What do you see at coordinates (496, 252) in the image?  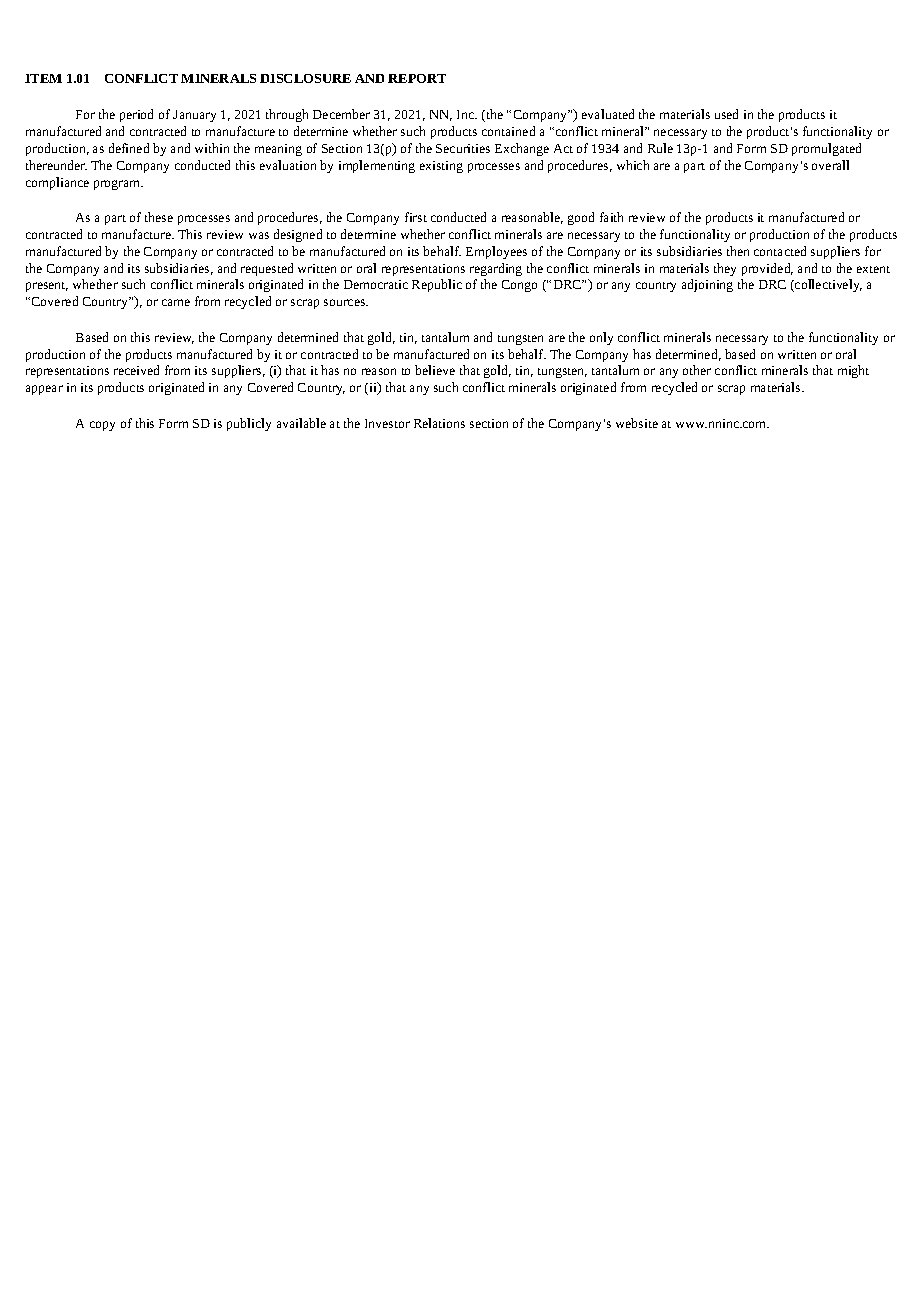 I see `Employees` at bounding box center [496, 252].
